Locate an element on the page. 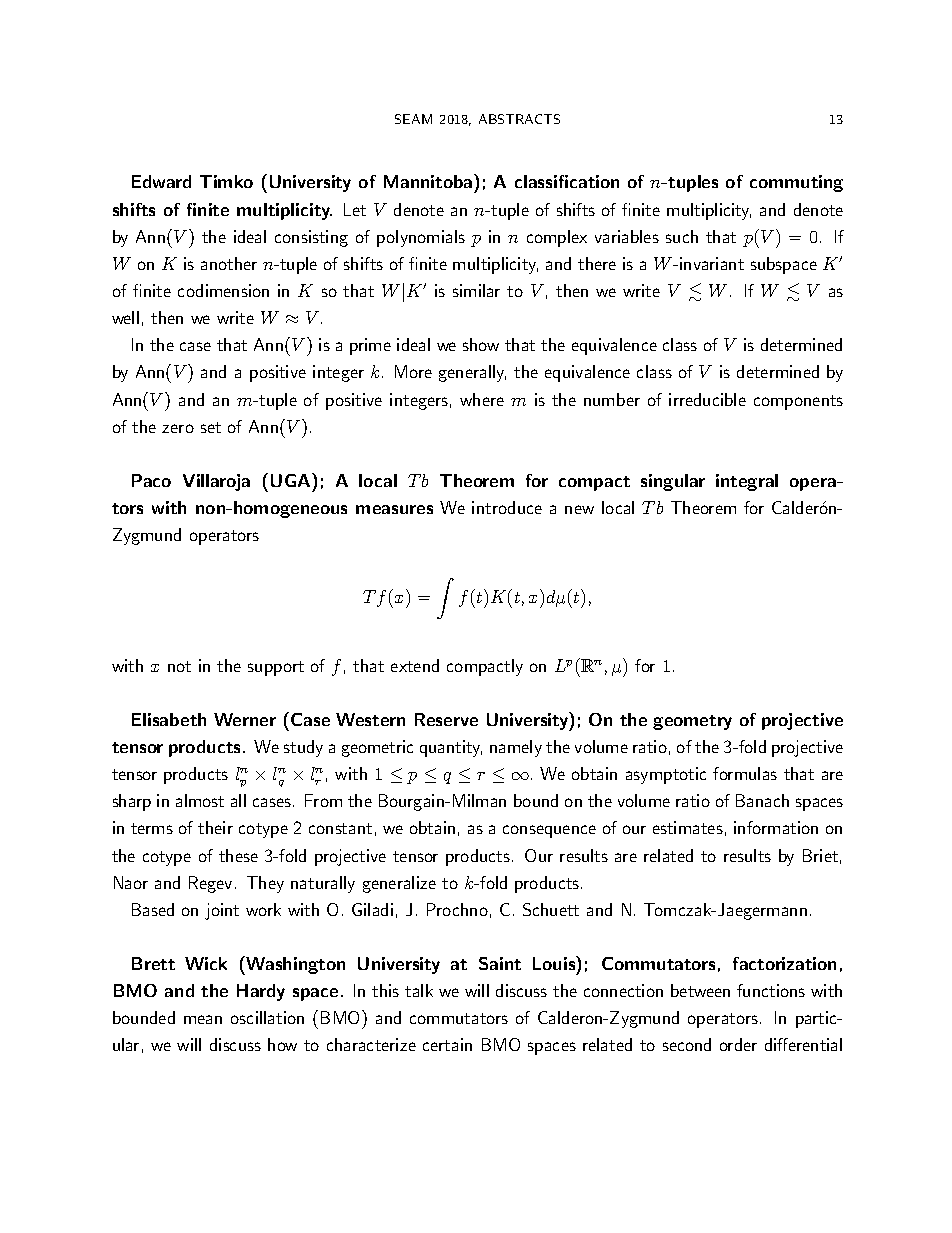 Image resolution: width=952 pixels, height=1233 pixels. support is located at coordinates (276, 668).
